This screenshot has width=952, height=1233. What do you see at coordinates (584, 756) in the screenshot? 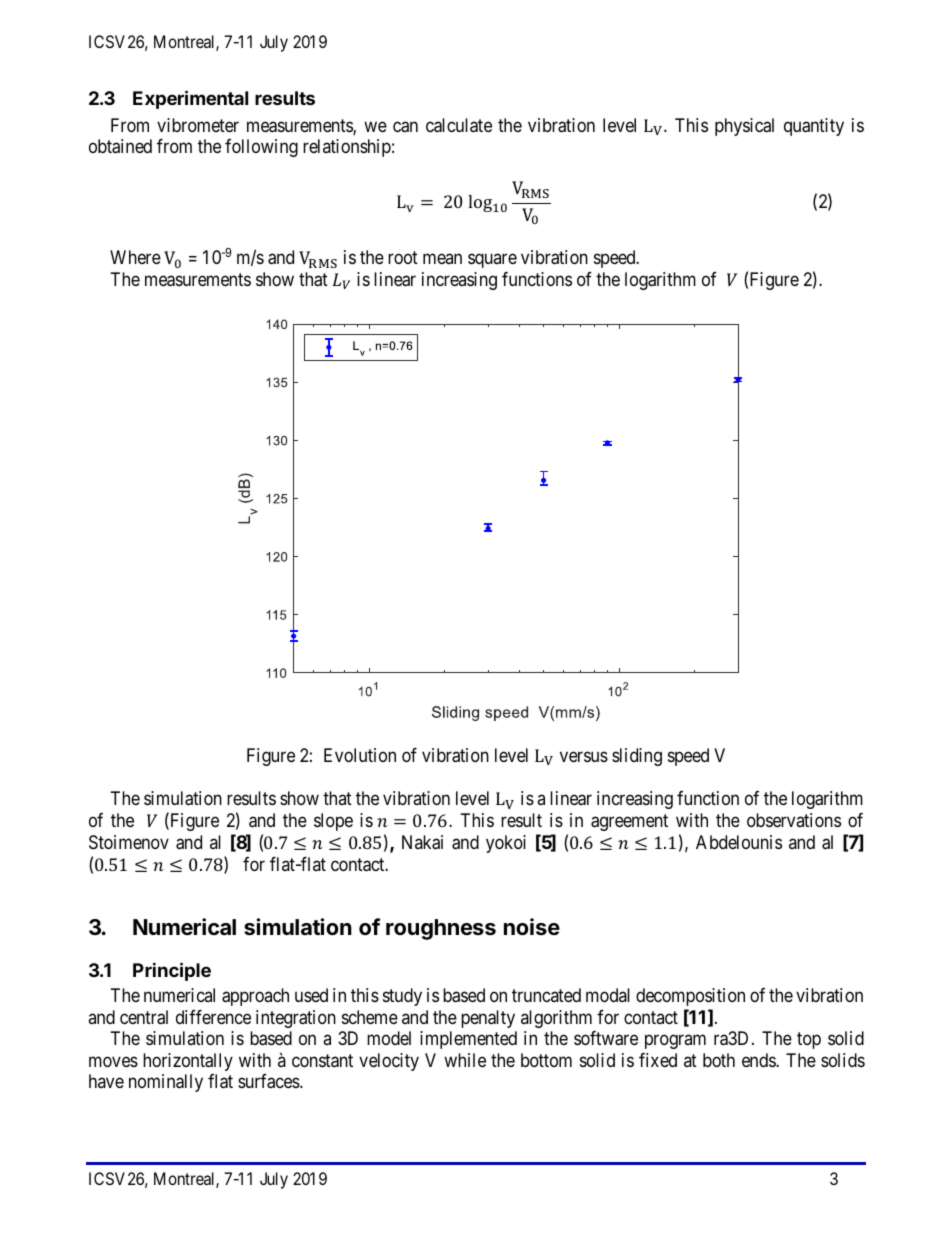
I see `versus` at bounding box center [584, 756].
